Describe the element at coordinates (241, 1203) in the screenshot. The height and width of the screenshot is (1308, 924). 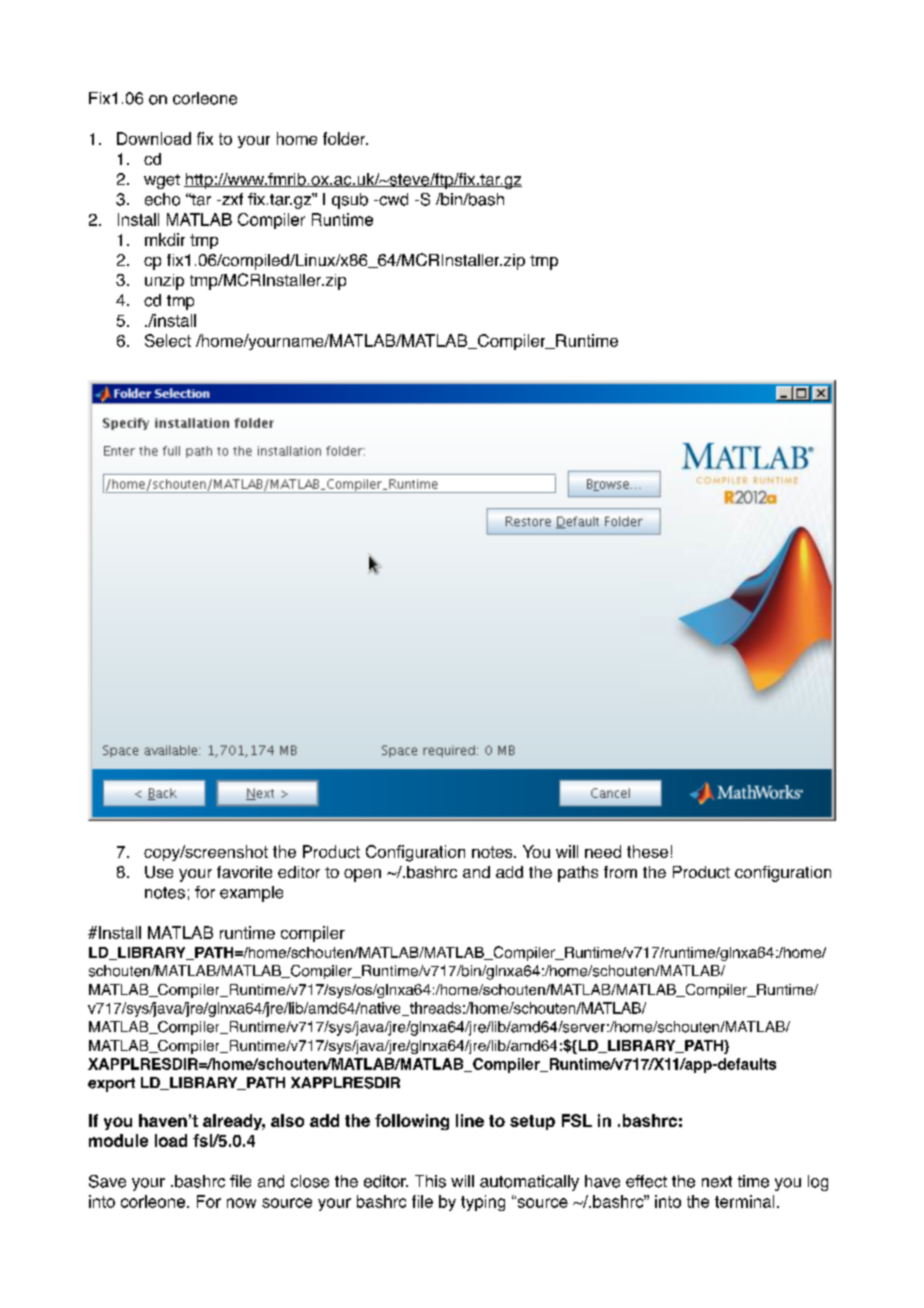
I see `now` at that location.
